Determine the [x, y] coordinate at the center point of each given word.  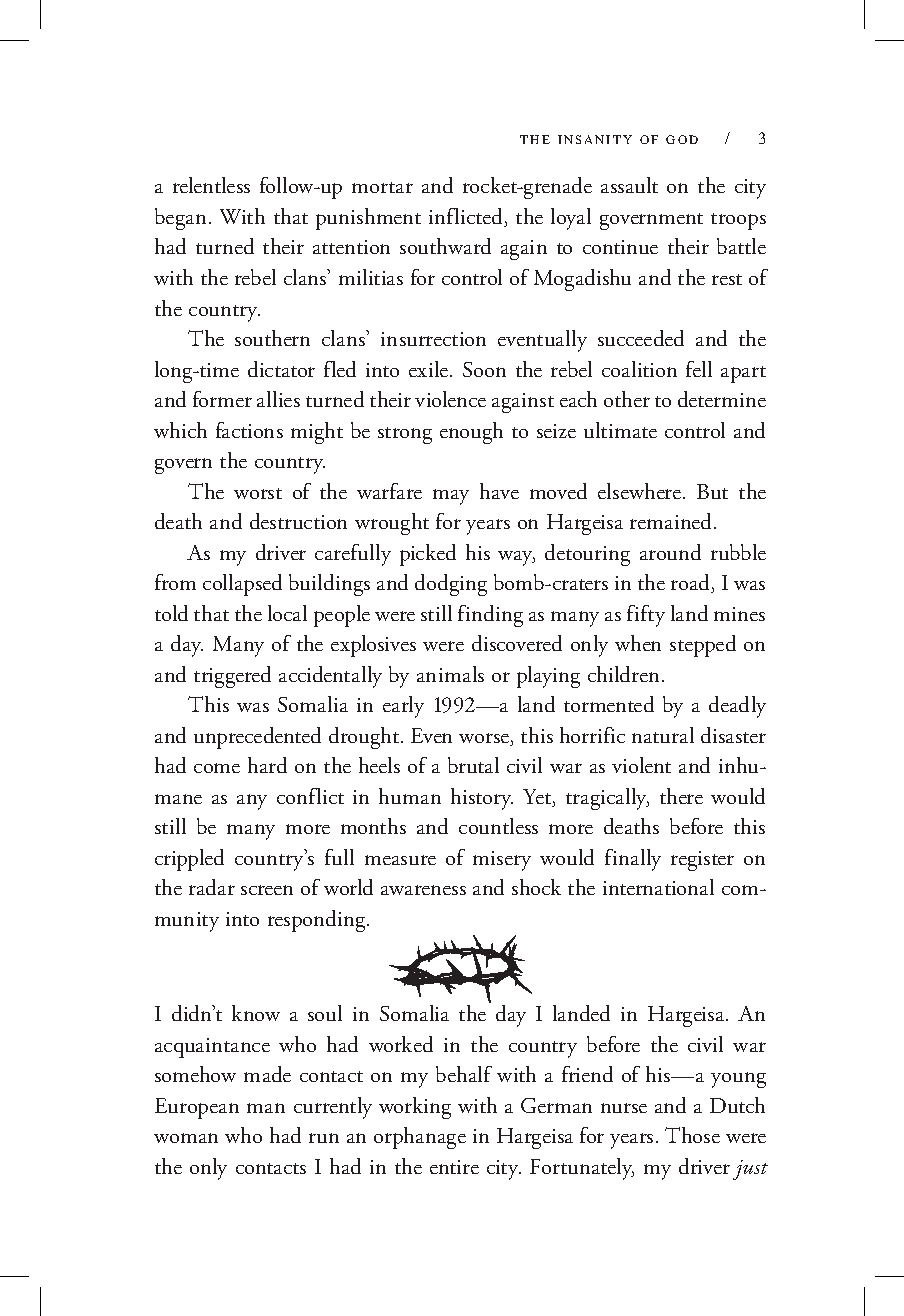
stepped [703, 646]
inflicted [467, 217]
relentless [211, 185]
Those [692, 1135]
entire [454, 1167]
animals [450, 674]
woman [186, 1138]
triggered [232, 677]
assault [629, 185]
